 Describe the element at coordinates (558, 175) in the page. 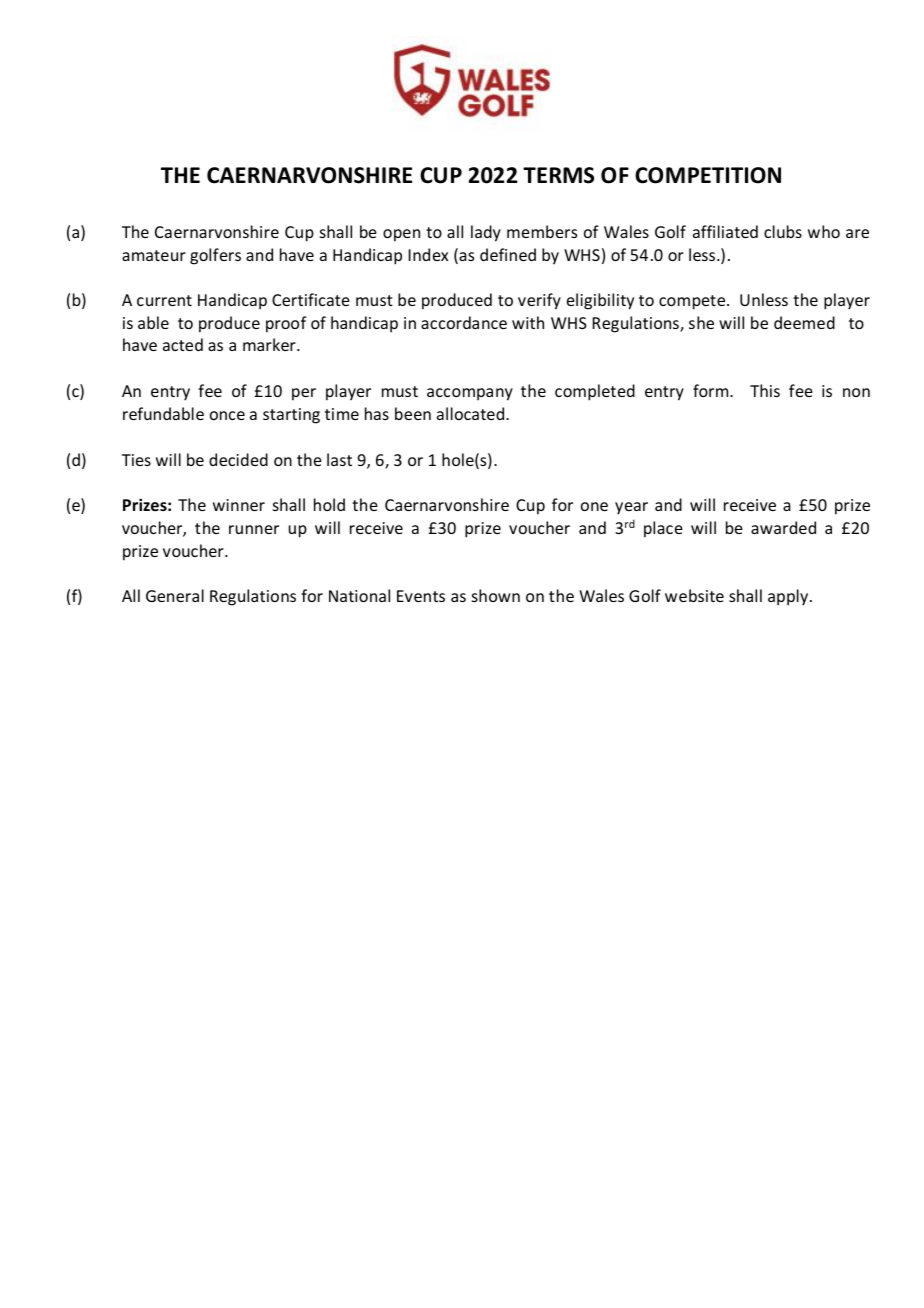

I see `TERMS` at that location.
